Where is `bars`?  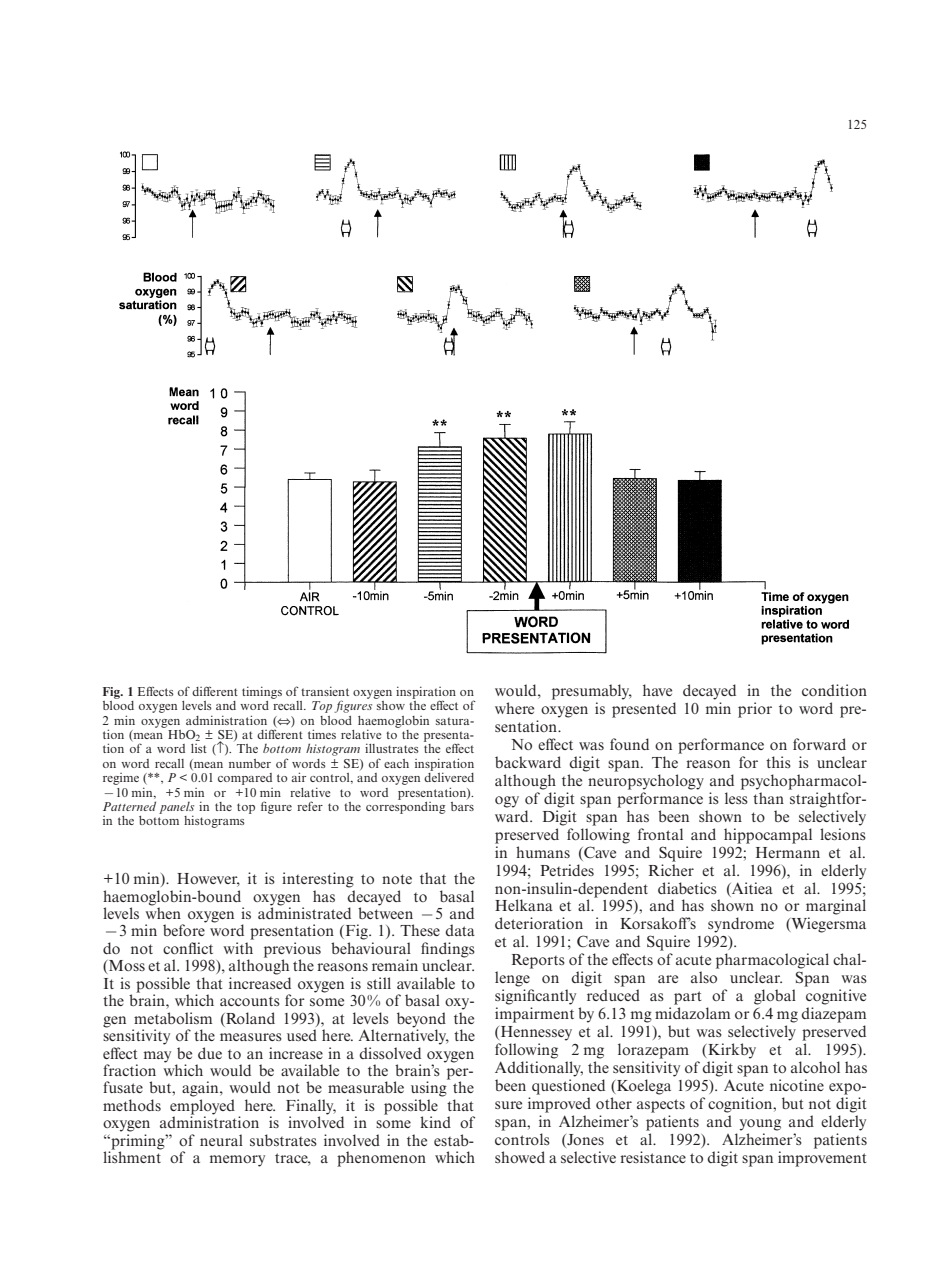
bars is located at coordinates (462, 806).
